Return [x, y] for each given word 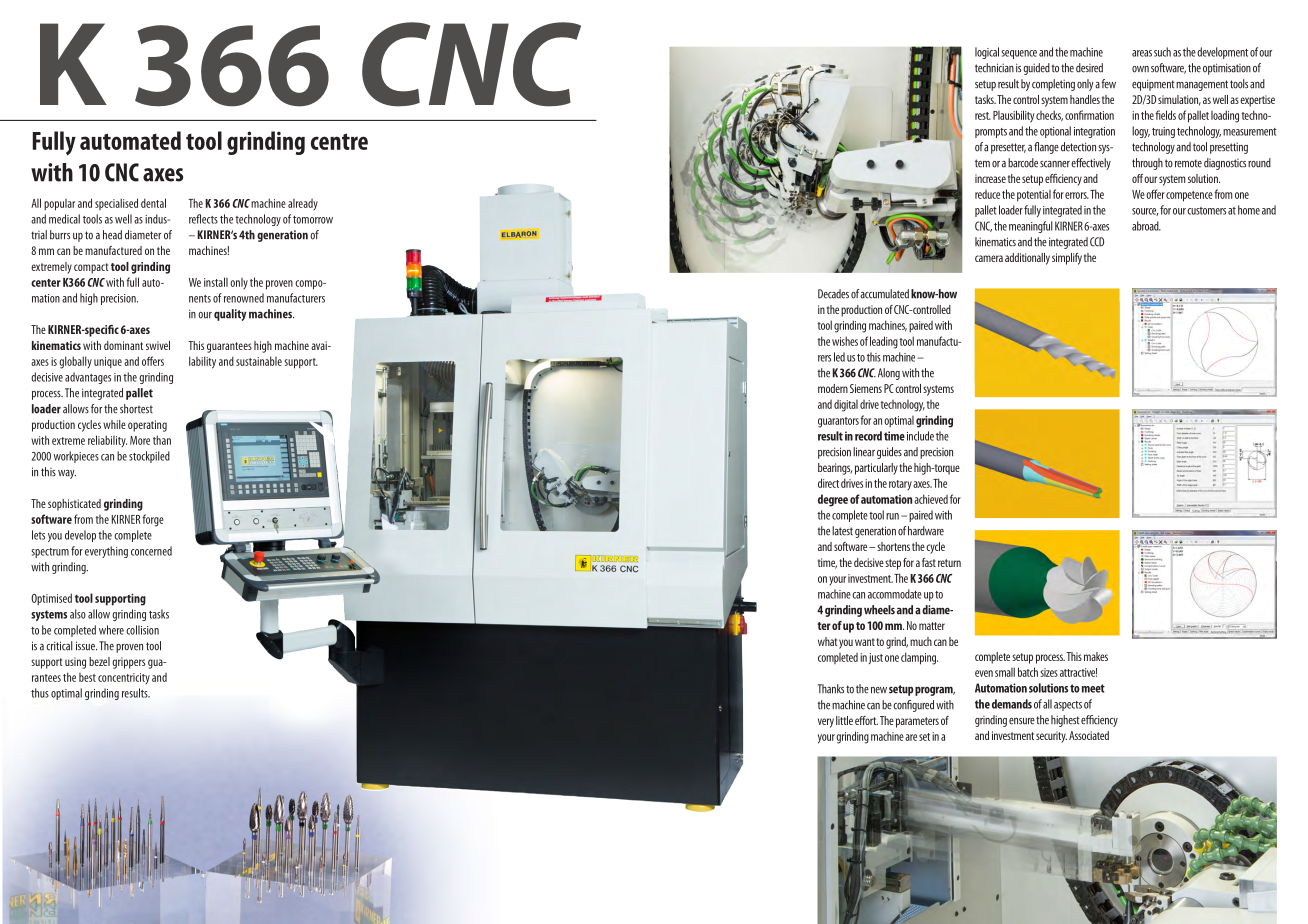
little [844, 720]
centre [339, 141]
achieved [931, 499]
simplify [1067, 259]
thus [40, 693]
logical [987, 53]
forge [153, 520]
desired [1089, 68]
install [216, 282]
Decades [833, 294]
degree [833, 500]
